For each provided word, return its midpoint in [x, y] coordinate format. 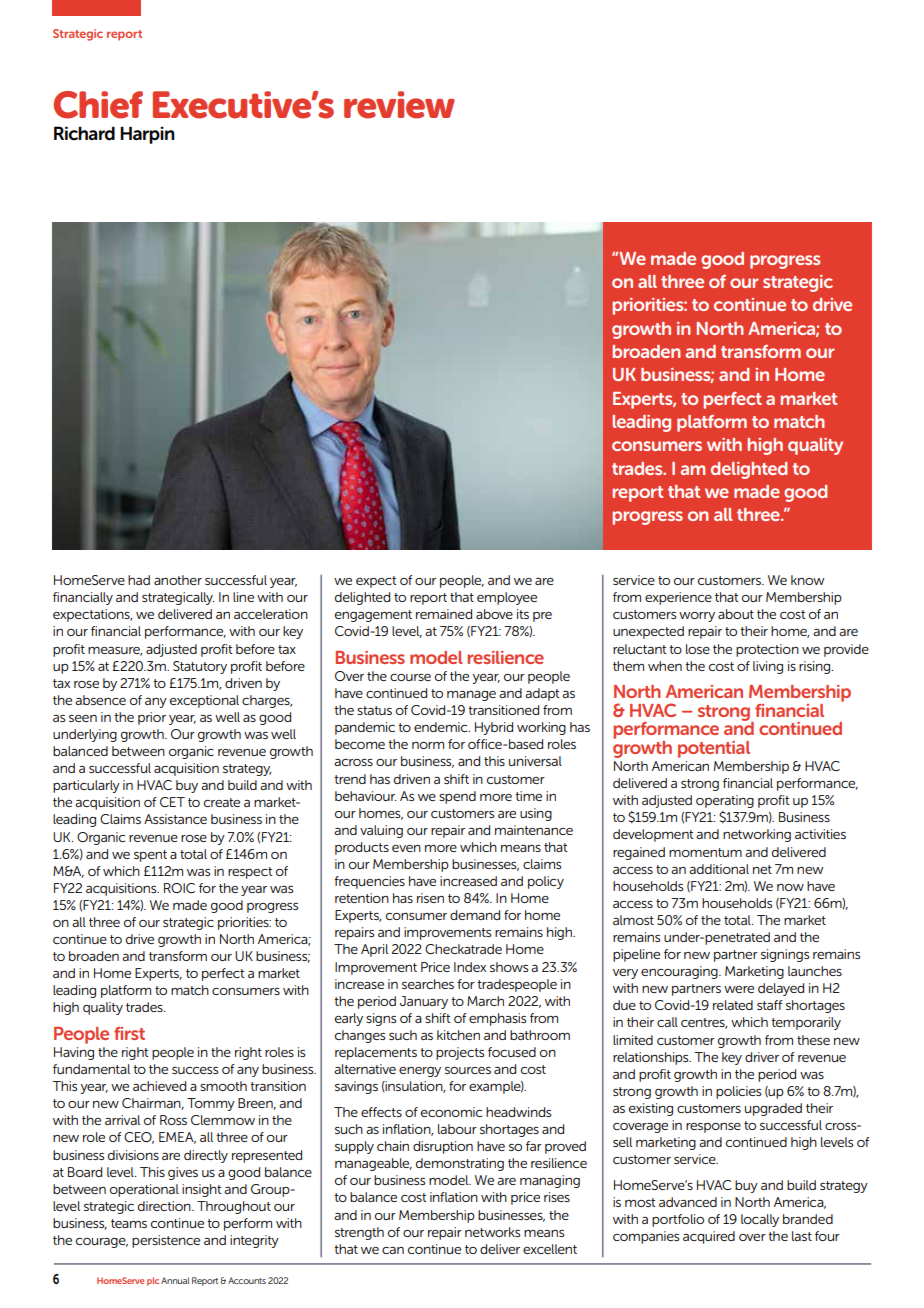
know [807, 580]
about [736, 614]
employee [507, 598]
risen [430, 898]
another [178, 580]
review [399, 105]
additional [719, 869]
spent [150, 856]
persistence [166, 1241]
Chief [98, 105]
